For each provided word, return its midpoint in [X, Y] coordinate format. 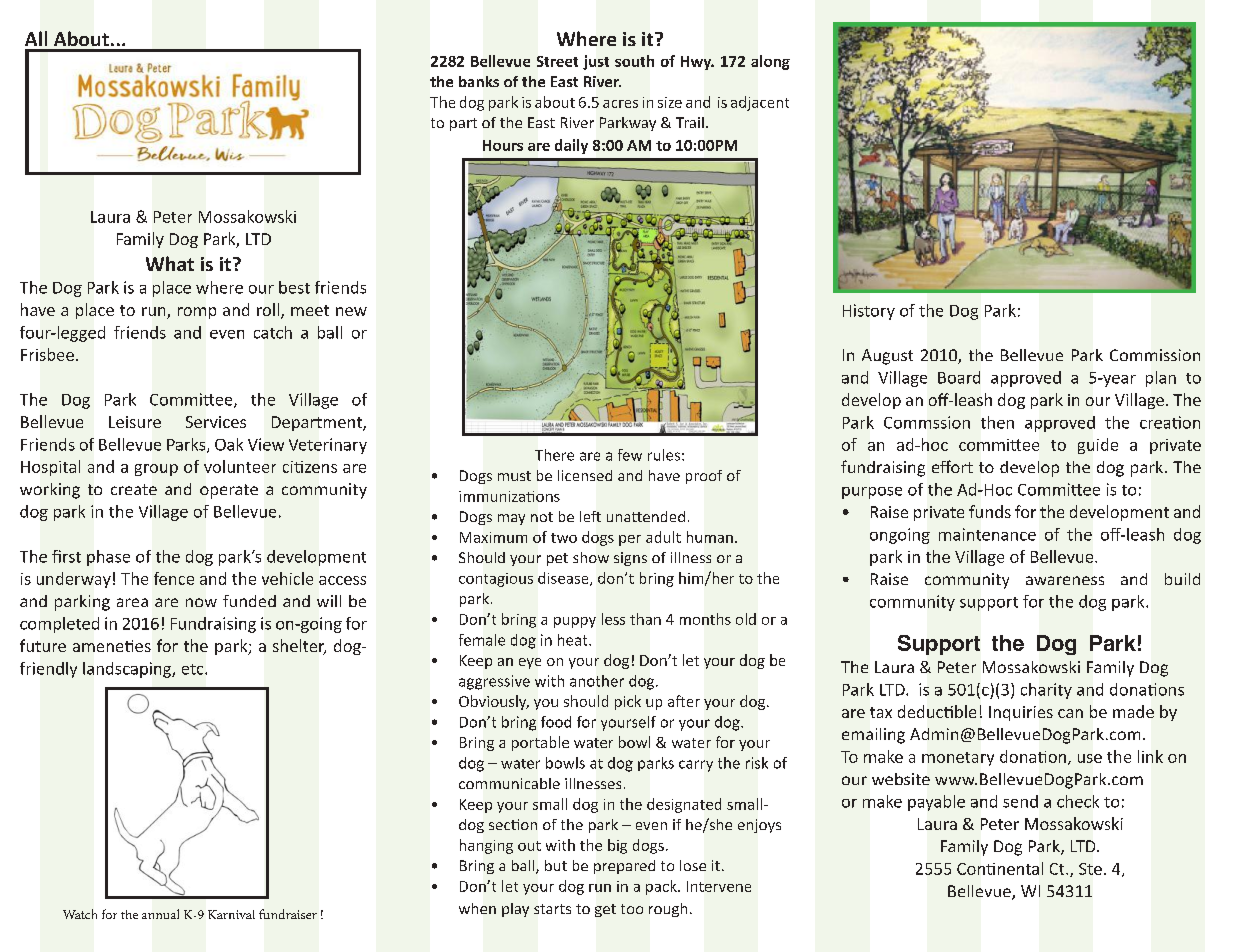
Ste [1090, 869]
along [770, 62]
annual [160, 914]
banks [479, 81]
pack [662, 887]
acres [620, 104]
